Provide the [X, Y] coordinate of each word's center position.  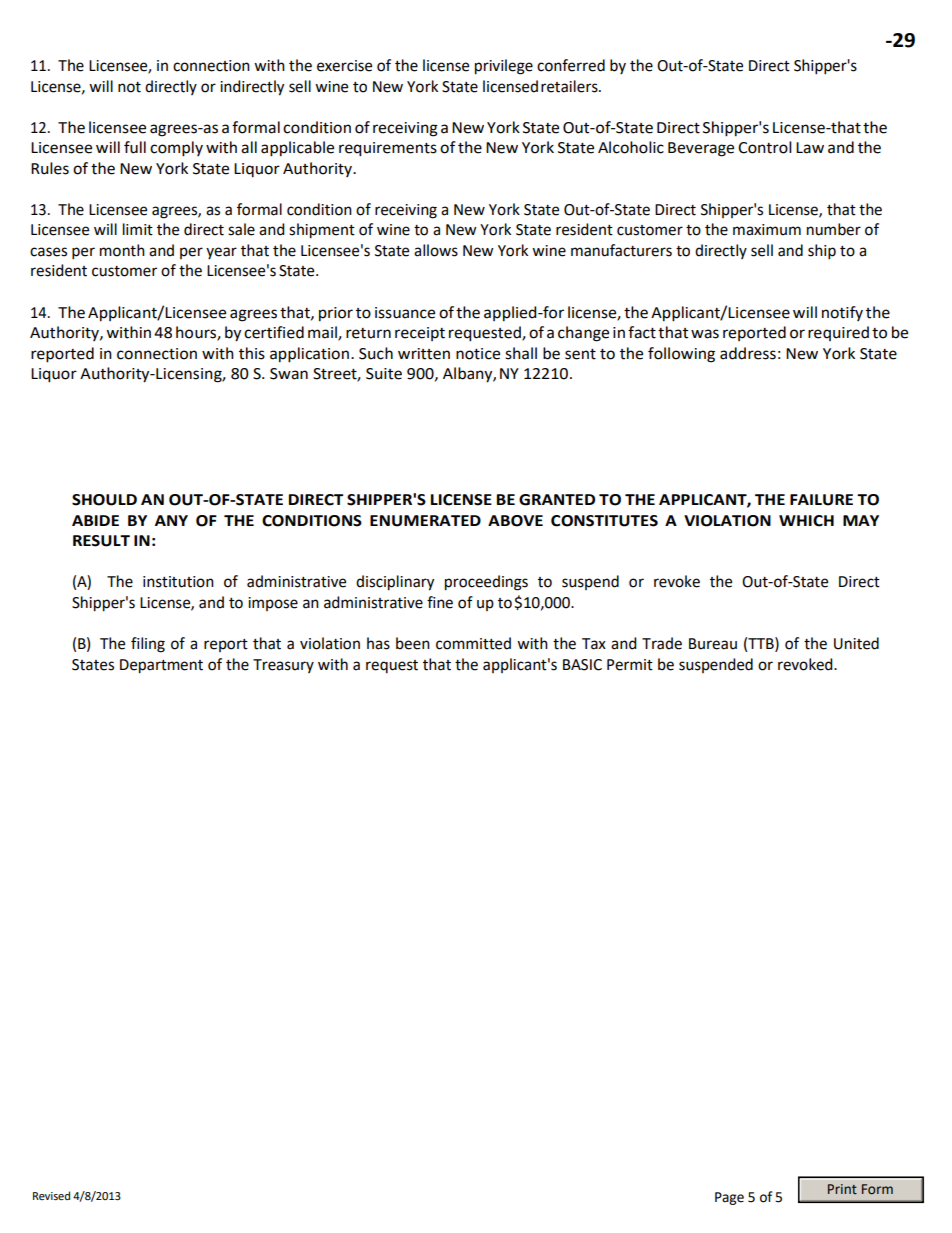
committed [473, 643]
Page [729, 1198]
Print [842, 1189]
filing [148, 645]
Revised [51, 1196]
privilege [504, 67]
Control [765, 147]
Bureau [713, 644]
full [135, 147]
